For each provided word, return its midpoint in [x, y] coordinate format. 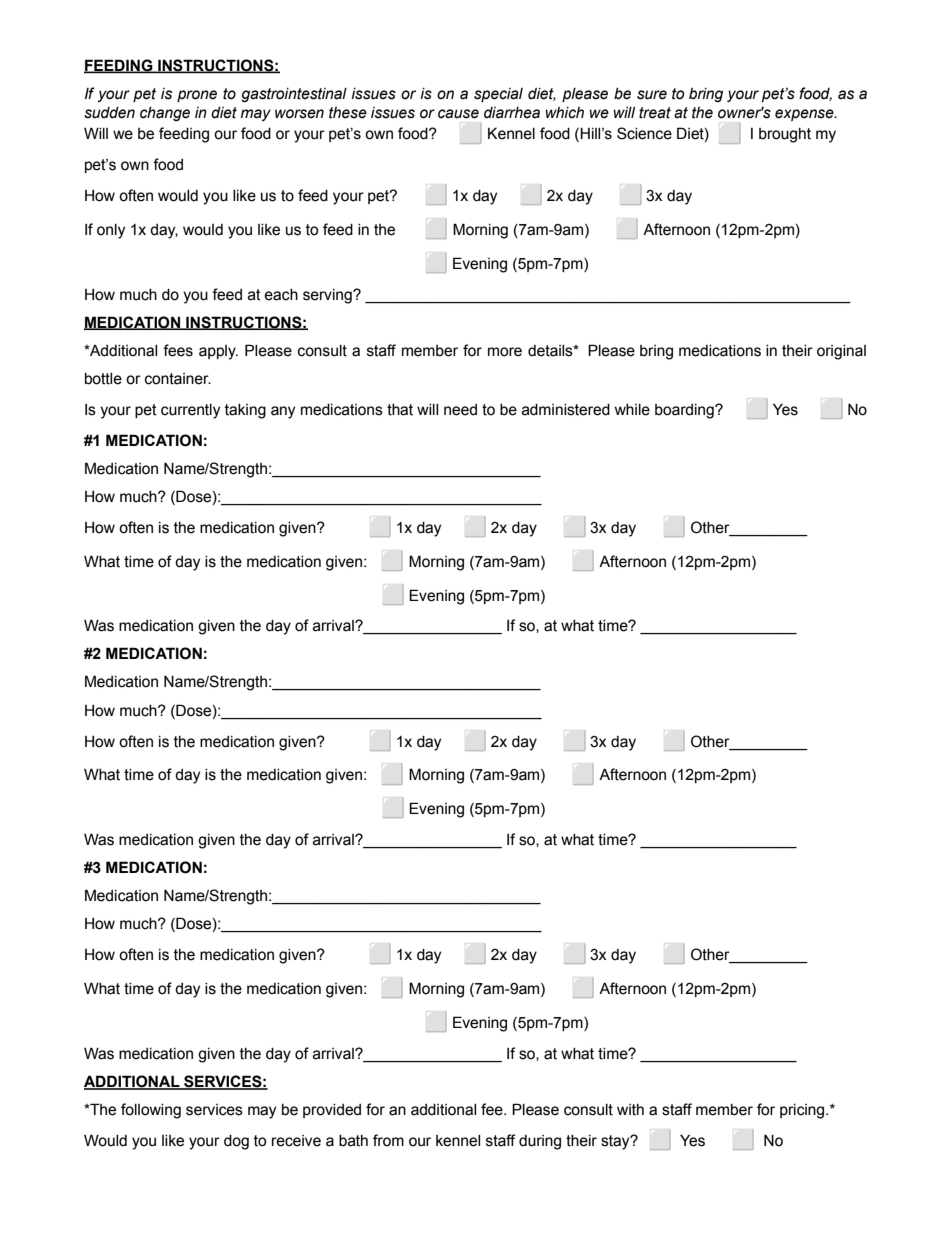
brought [785, 135]
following [151, 1111]
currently [190, 411]
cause [458, 114]
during [540, 1142]
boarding [685, 411]
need [460, 410]
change [165, 114]
